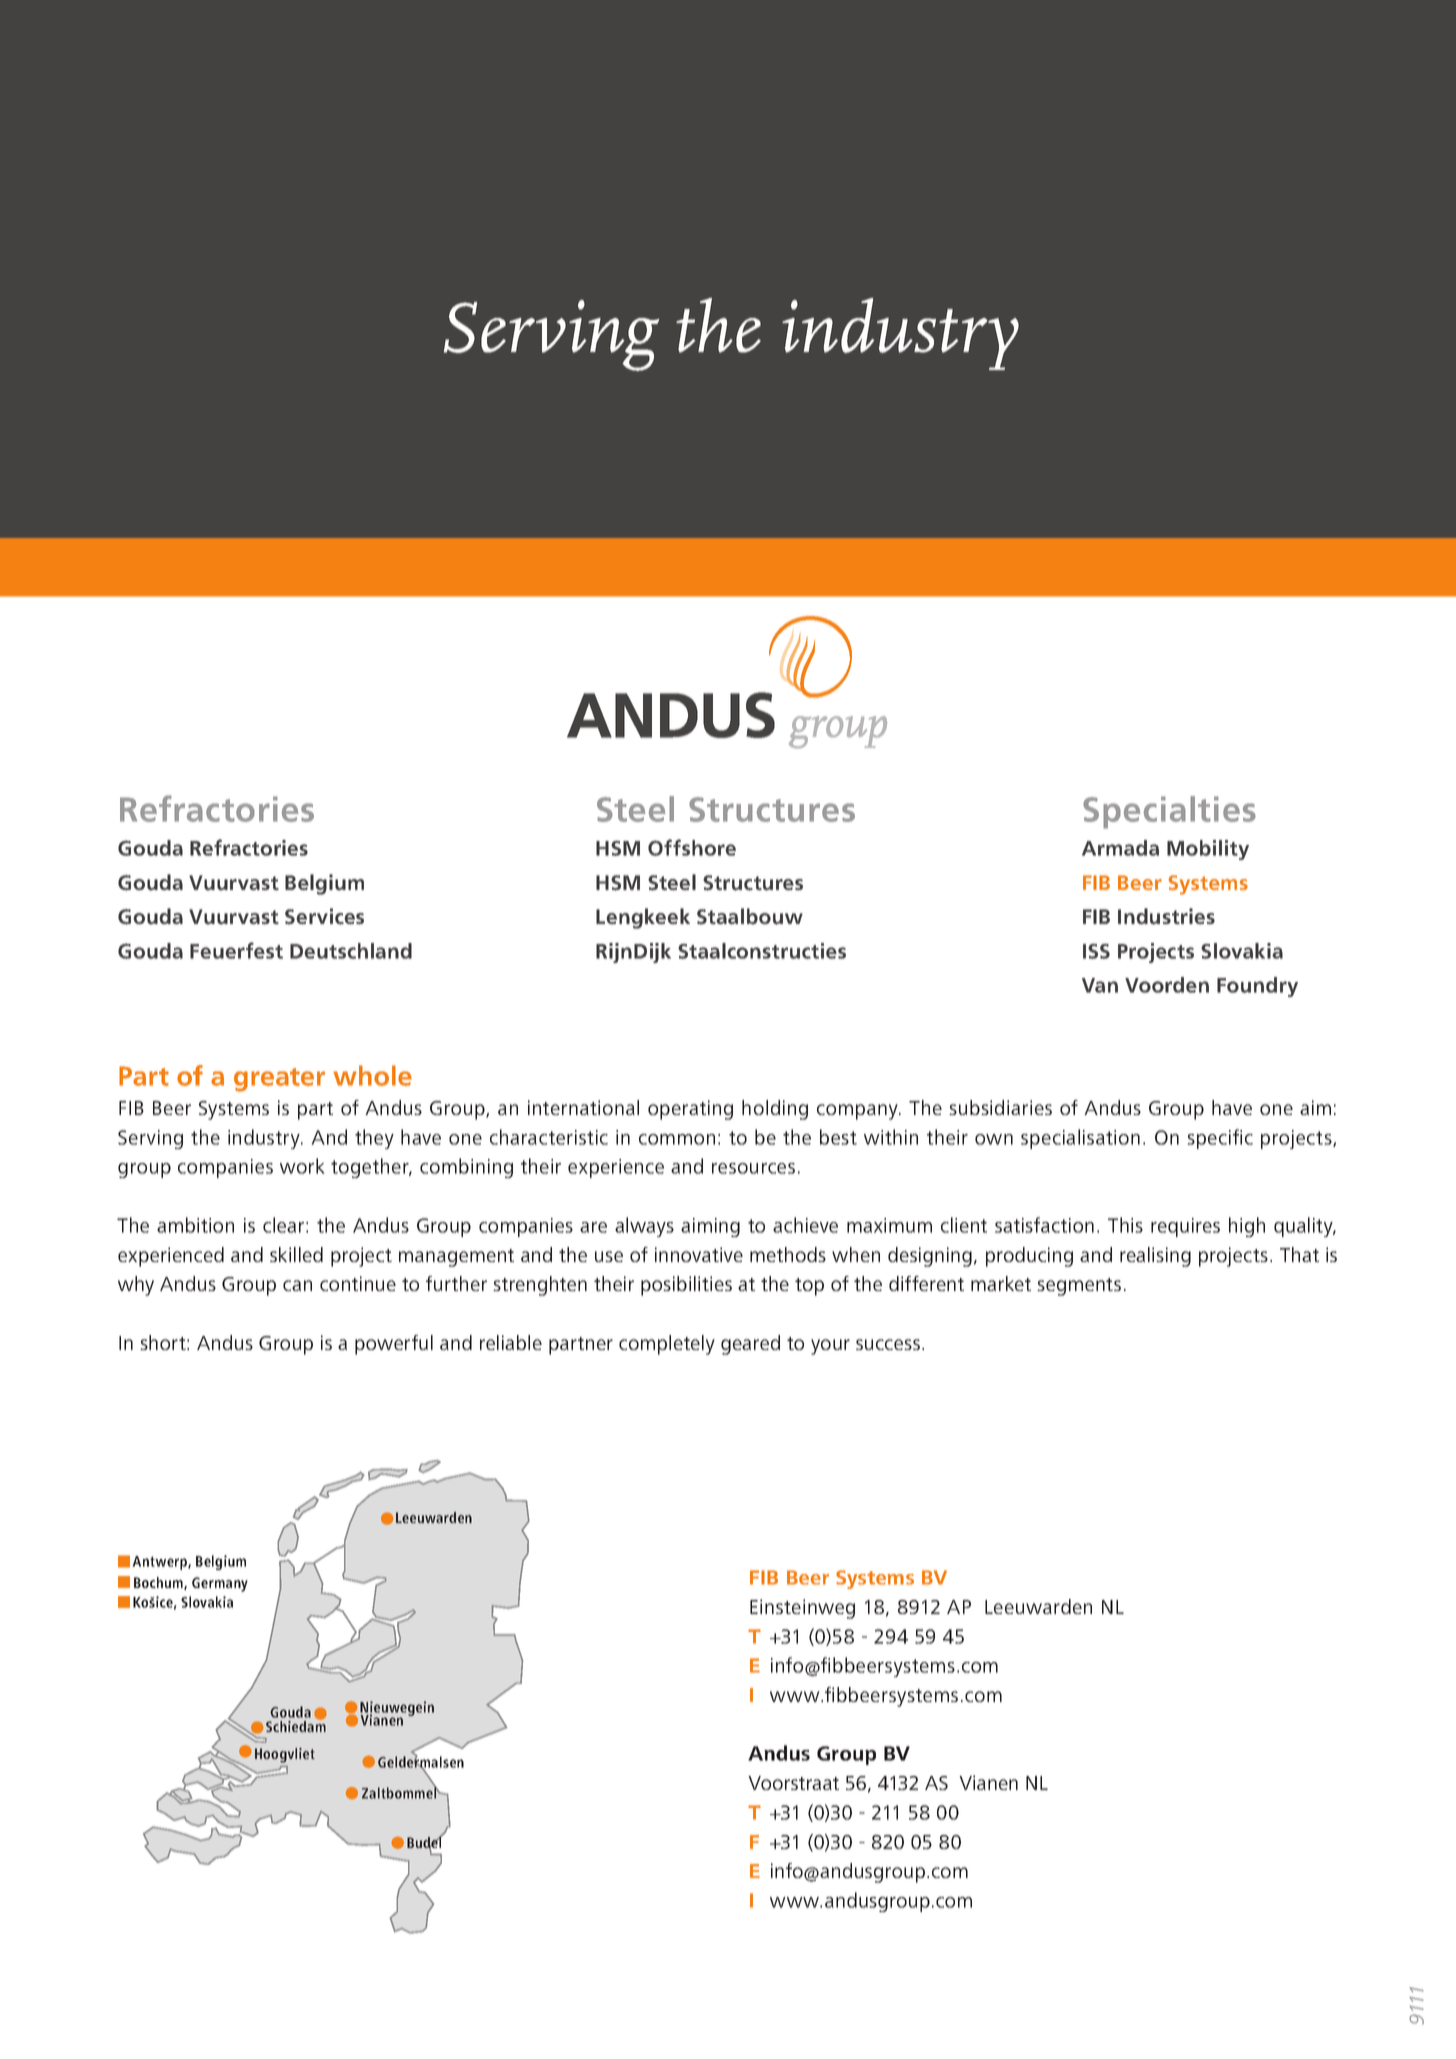 This document has height=2059, width=1456. What do you see at coordinates (220, 1584) in the document?
I see `Germany` at bounding box center [220, 1584].
